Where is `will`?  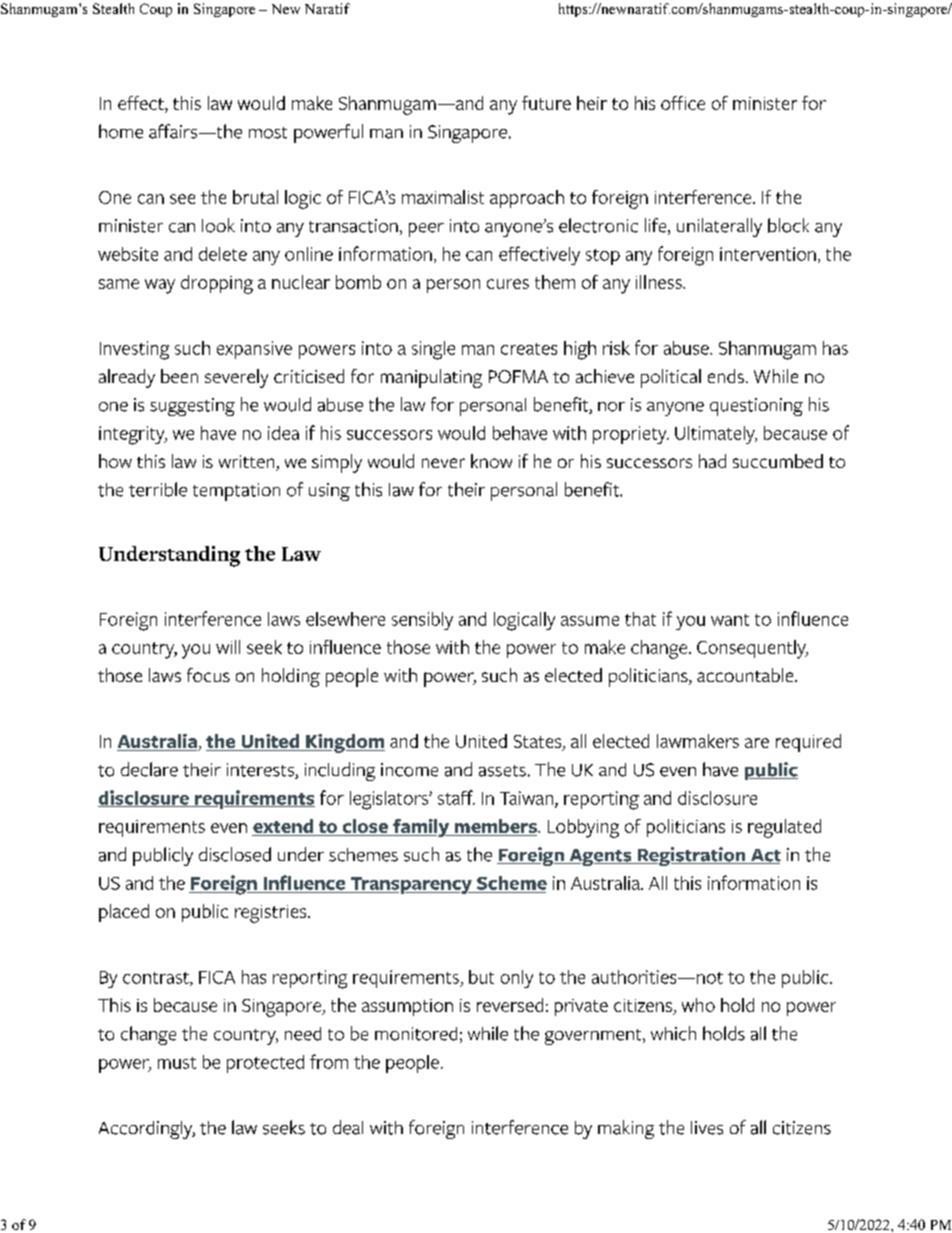 will is located at coordinates (228, 647).
